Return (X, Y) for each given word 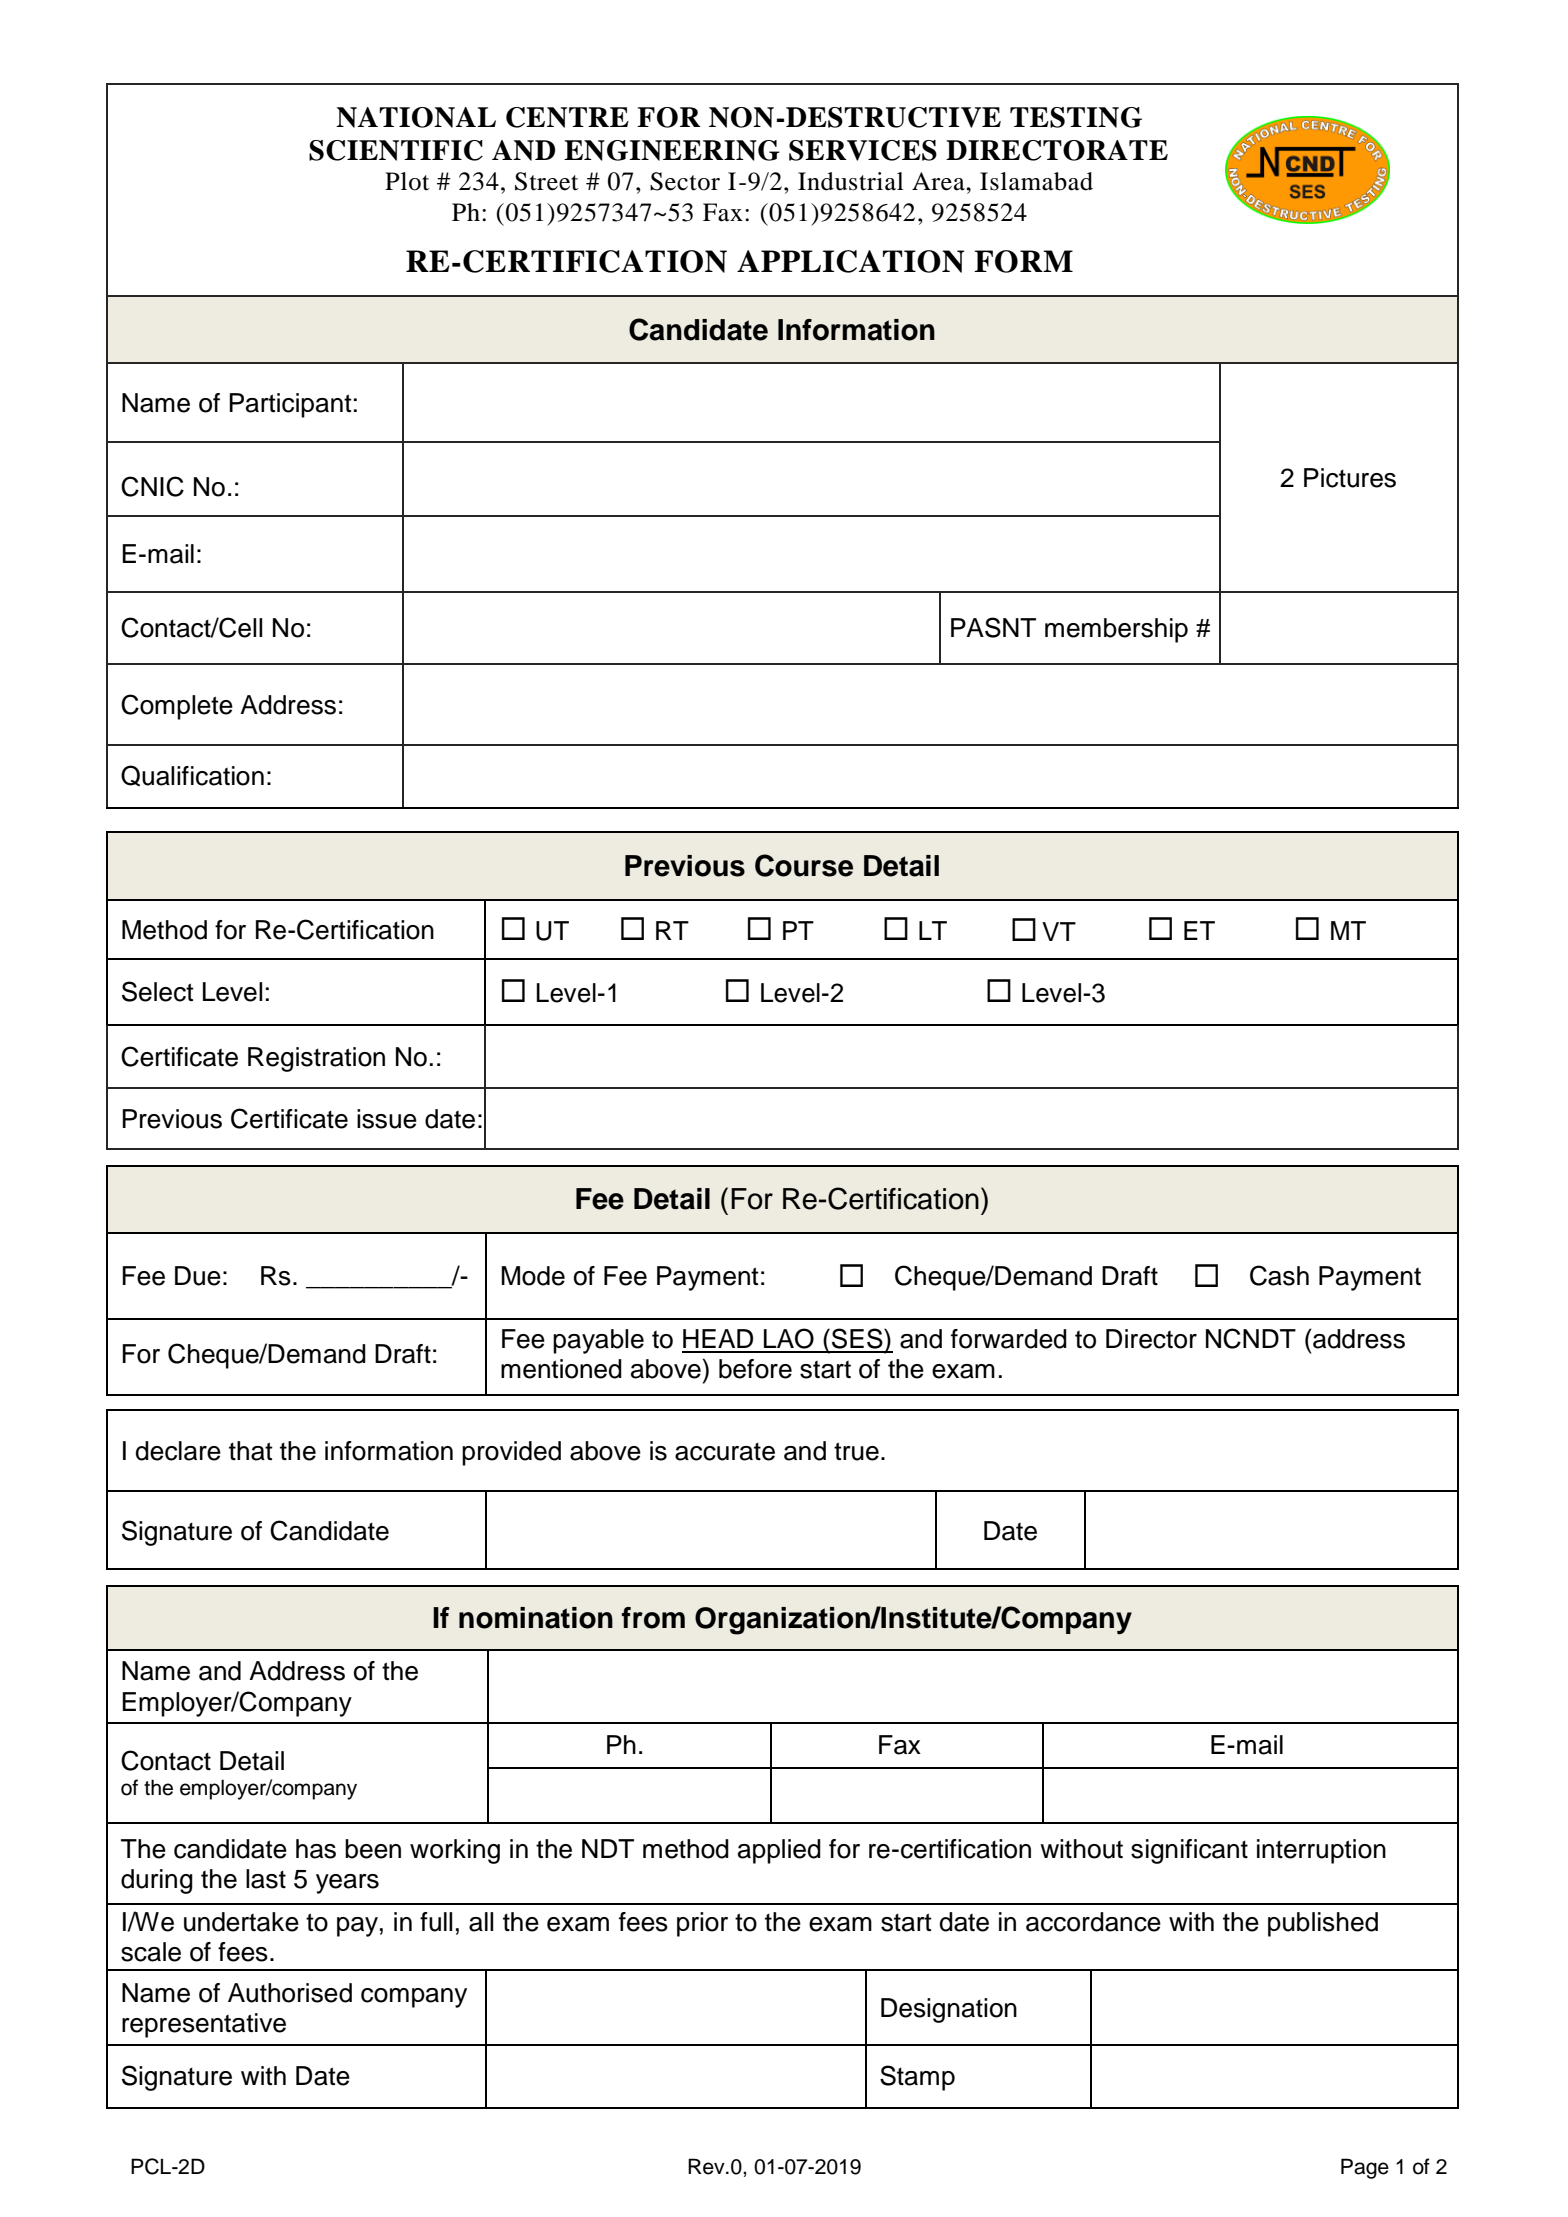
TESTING (1076, 117)
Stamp (917, 2078)
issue (387, 1119)
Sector (685, 181)
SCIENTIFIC (396, 150)
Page (1365, 2168)
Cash (1279, 1275)
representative (204, 2025)
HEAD (718, 1338)
